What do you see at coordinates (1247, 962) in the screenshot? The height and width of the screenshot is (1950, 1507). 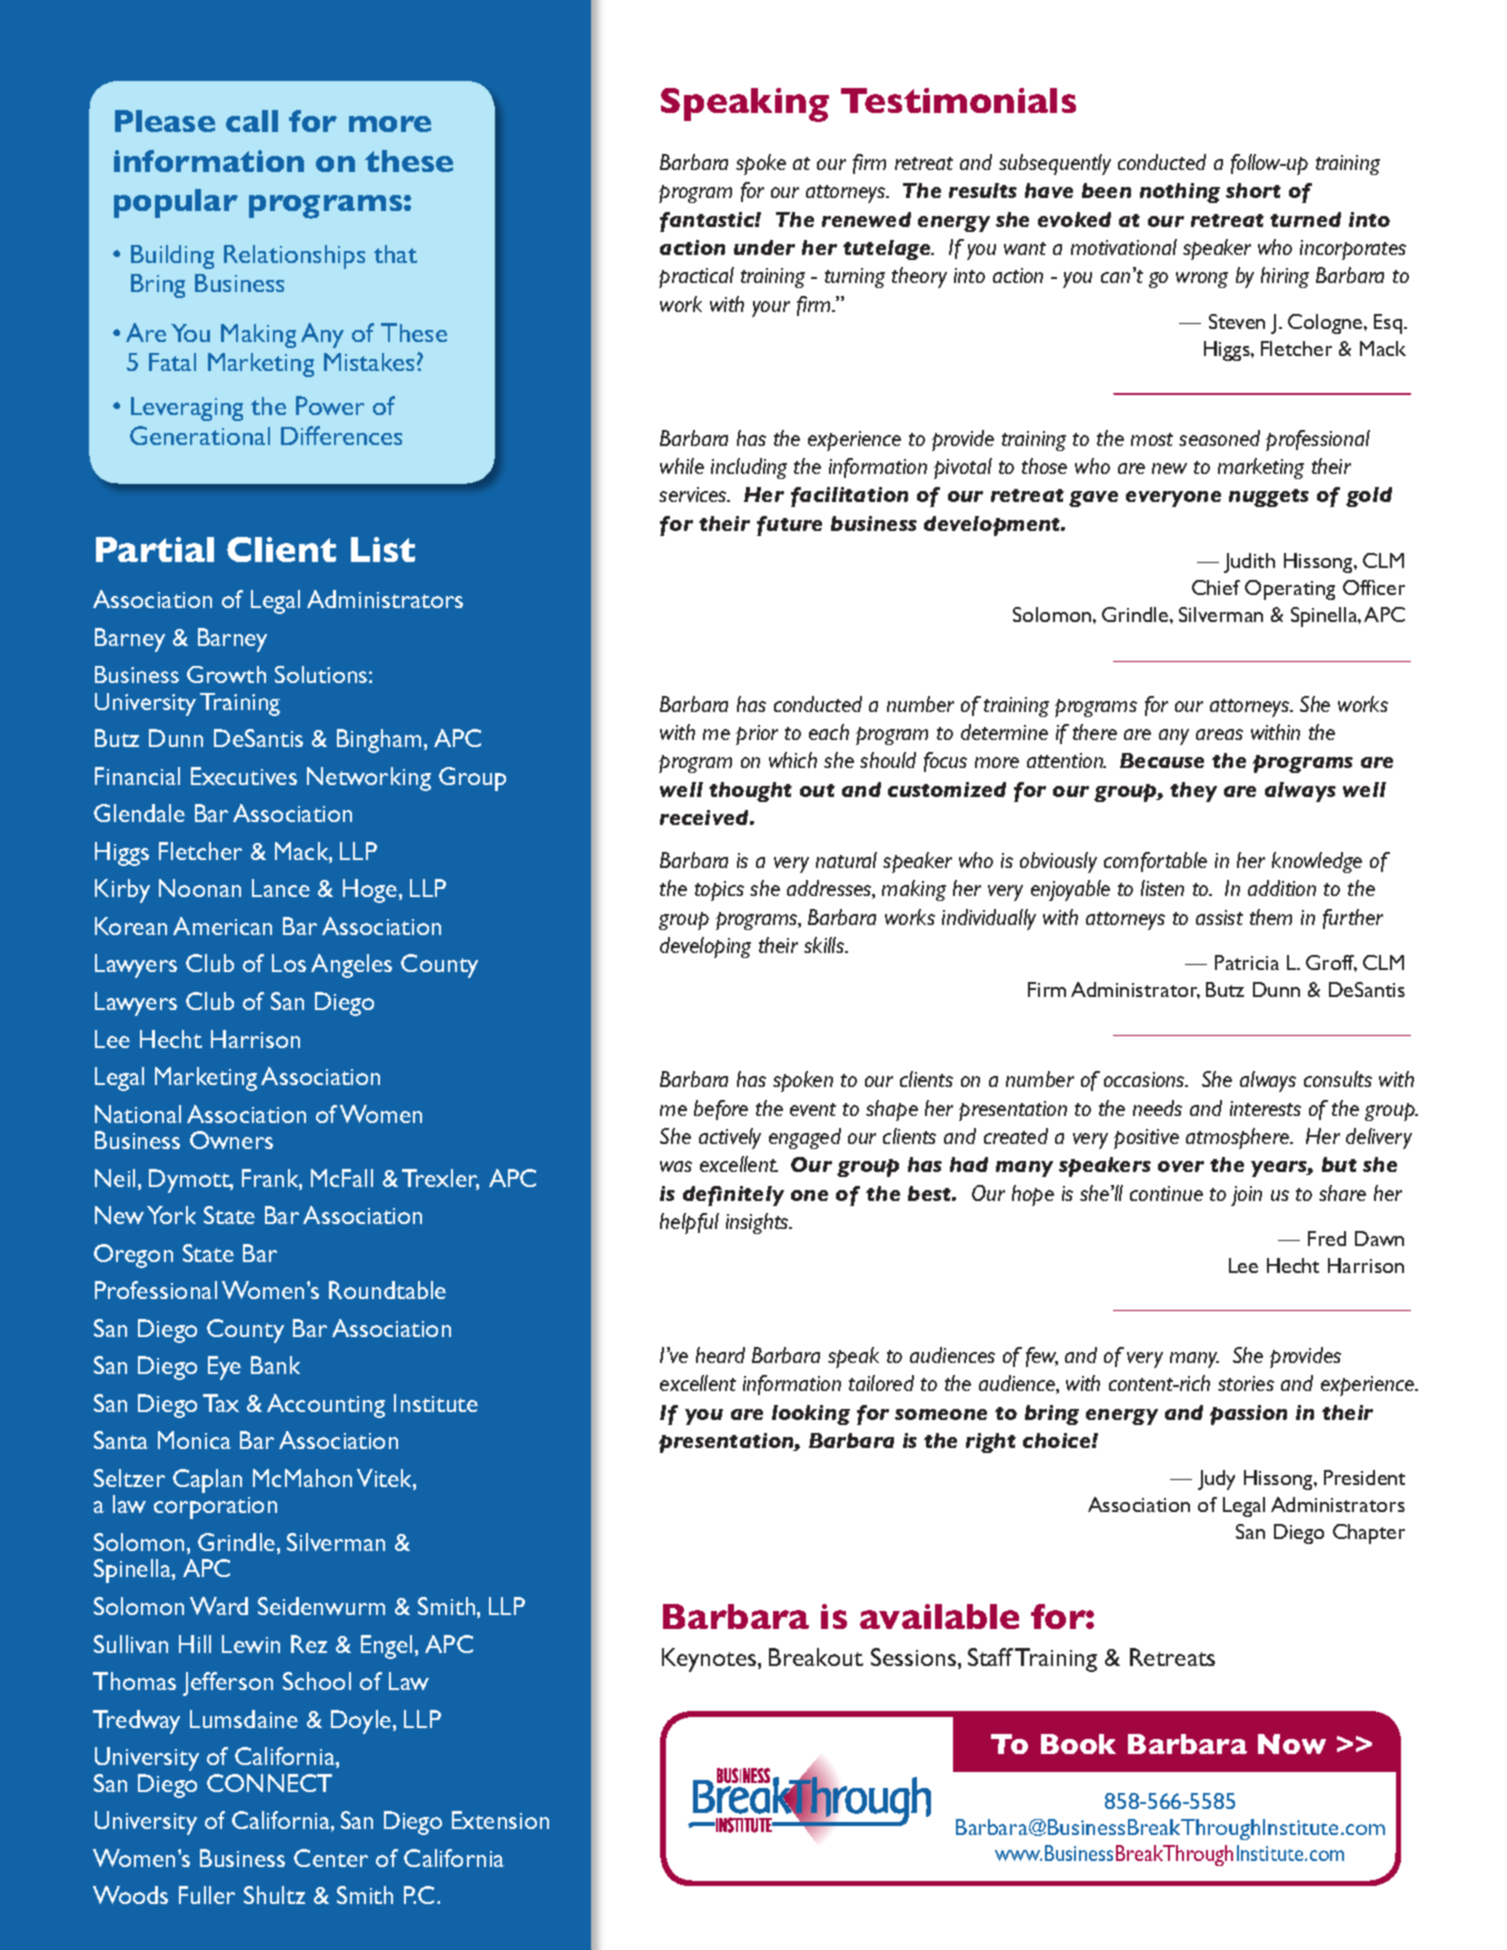 I see `Patricia` at bounding box center [1247, 962].
